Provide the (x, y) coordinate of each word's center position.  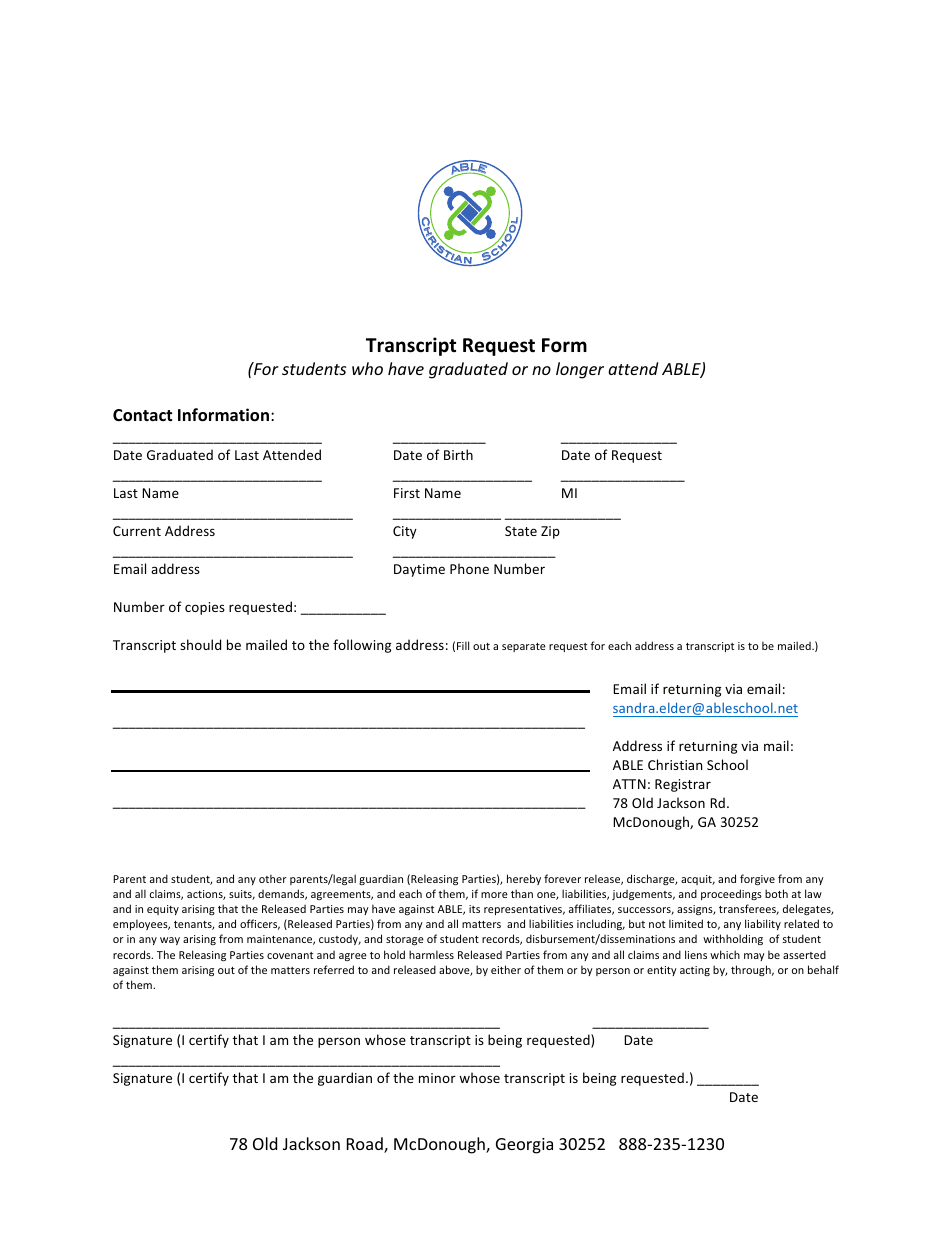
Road (366, 1145)
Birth (458, 454)
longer (580, 370)
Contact (142, 415)
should (200, 644)
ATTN (629, 784)
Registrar (683, 785)
